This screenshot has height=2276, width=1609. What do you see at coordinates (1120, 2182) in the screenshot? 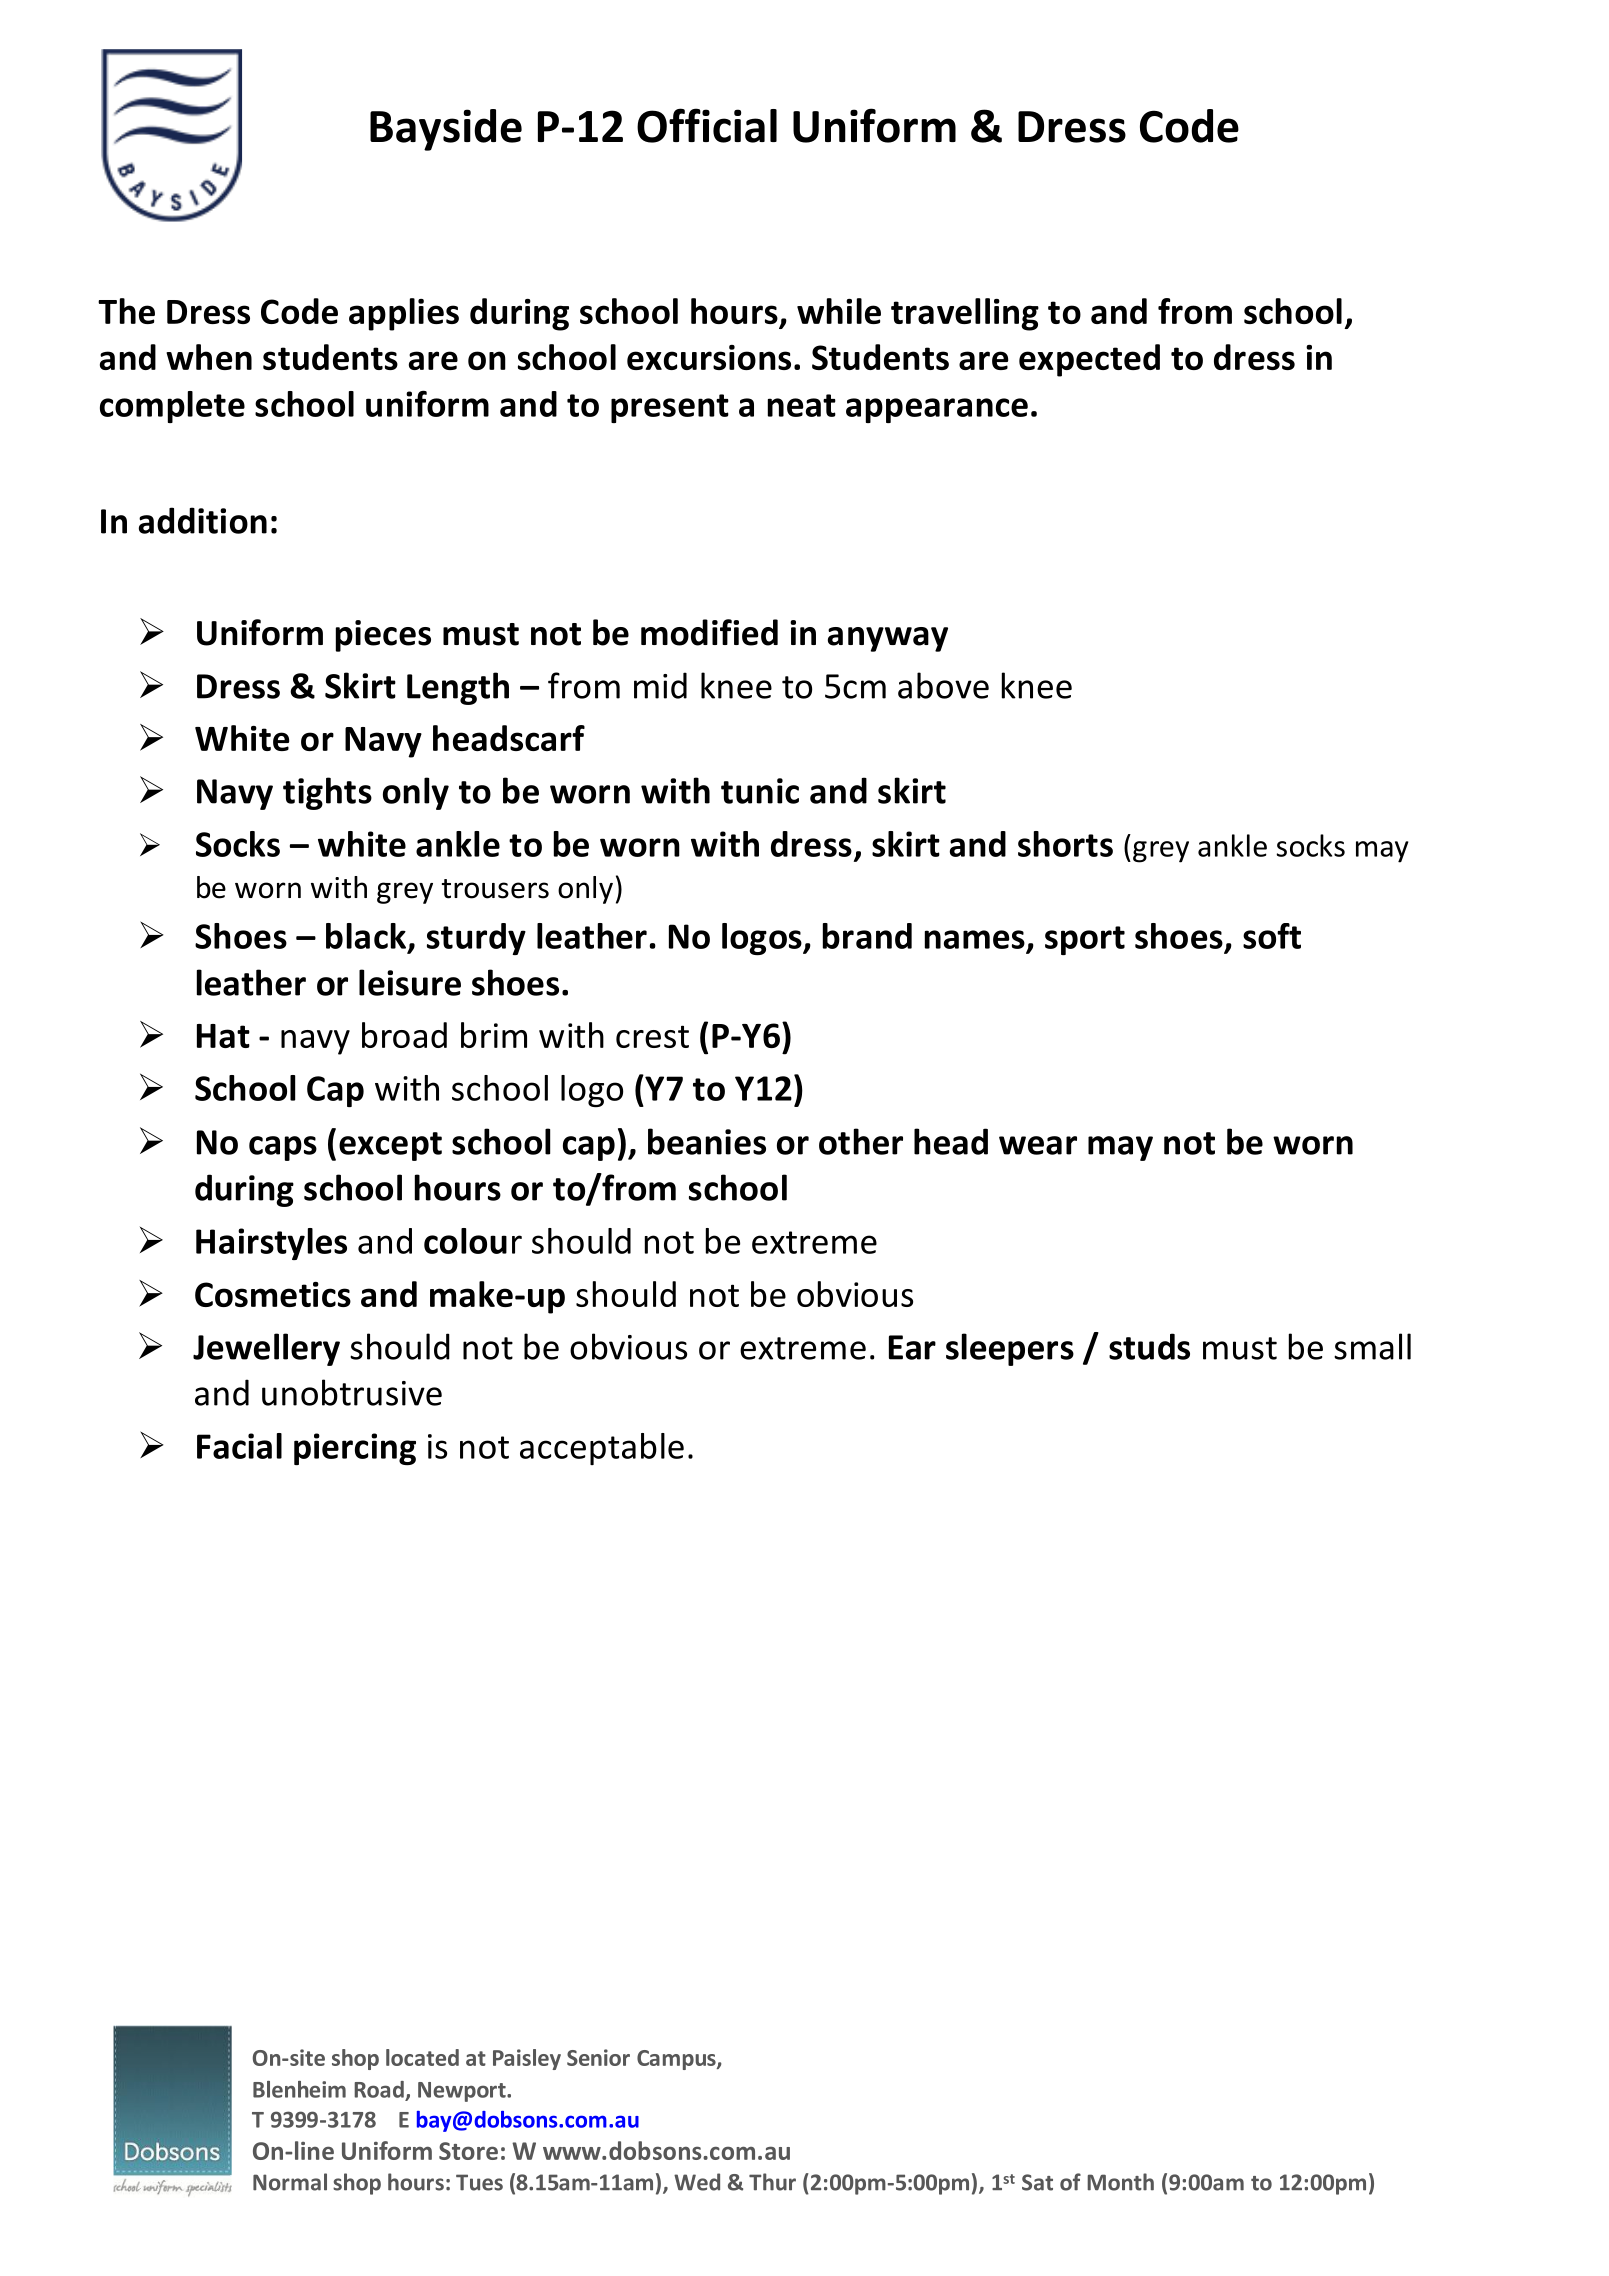
I see `Month` at bounding box center [1120, 2182].
